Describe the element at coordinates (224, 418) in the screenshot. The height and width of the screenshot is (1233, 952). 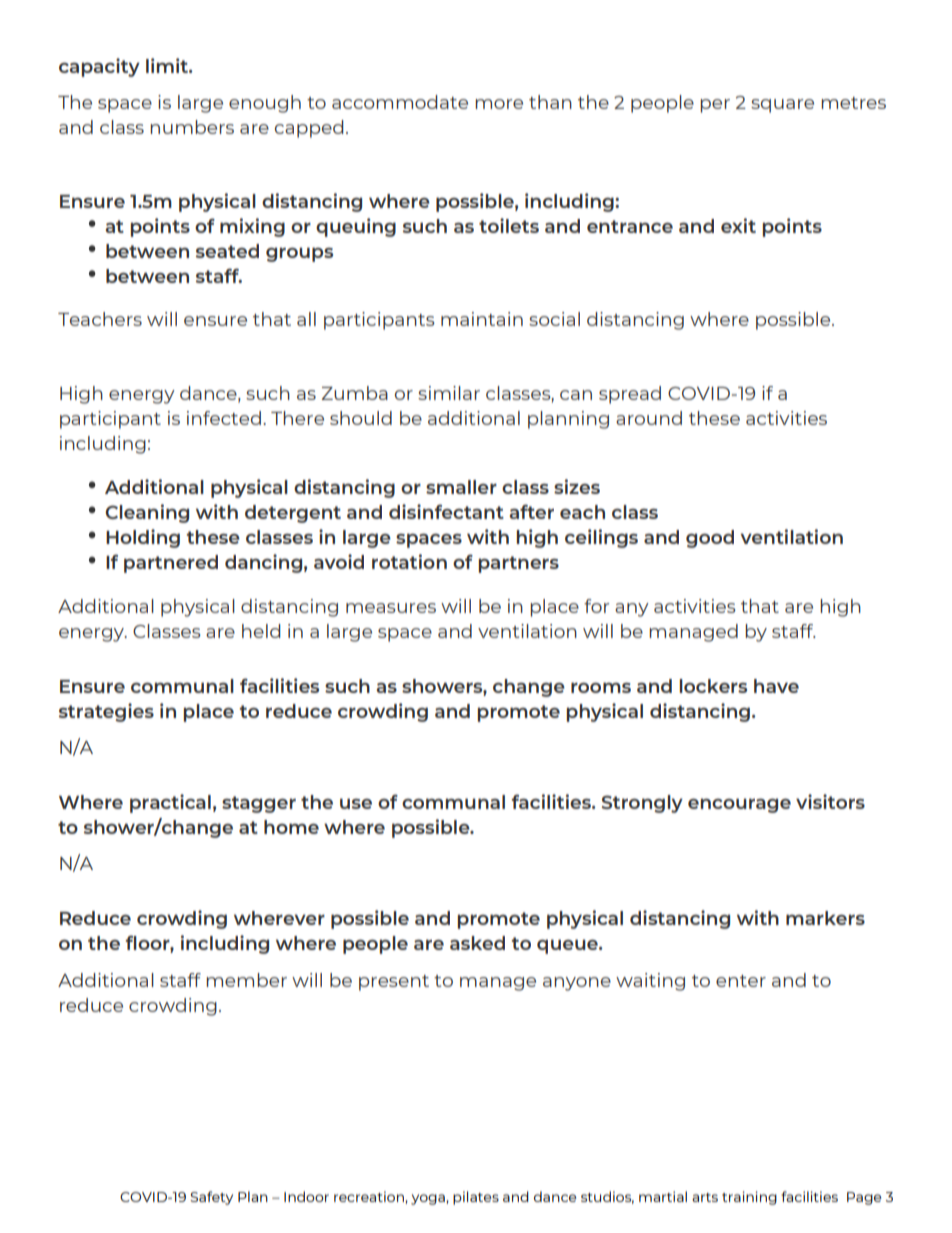
I see `infected` at that location.
